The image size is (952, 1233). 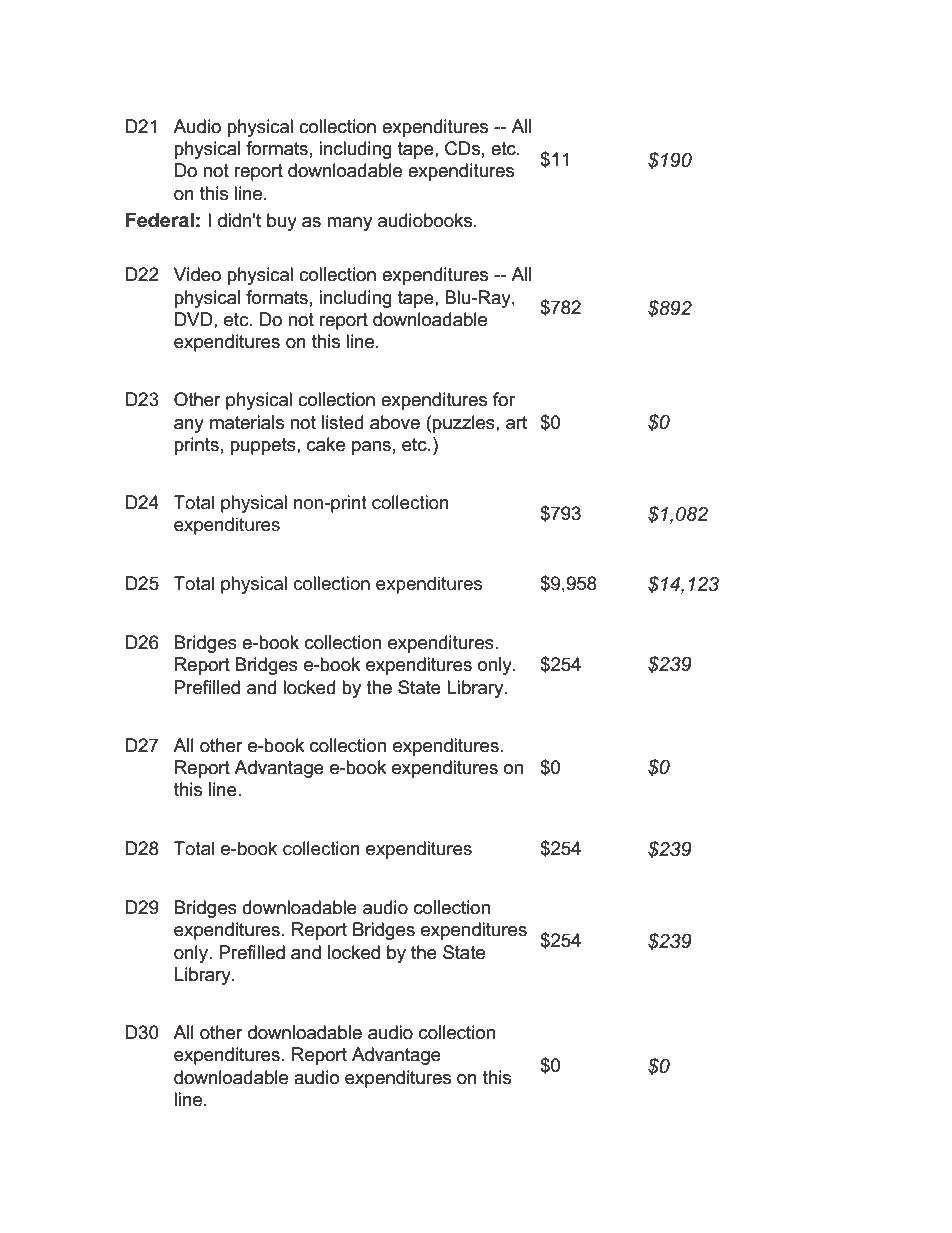 I want to click on DVD, so click(x=195, y=319).
